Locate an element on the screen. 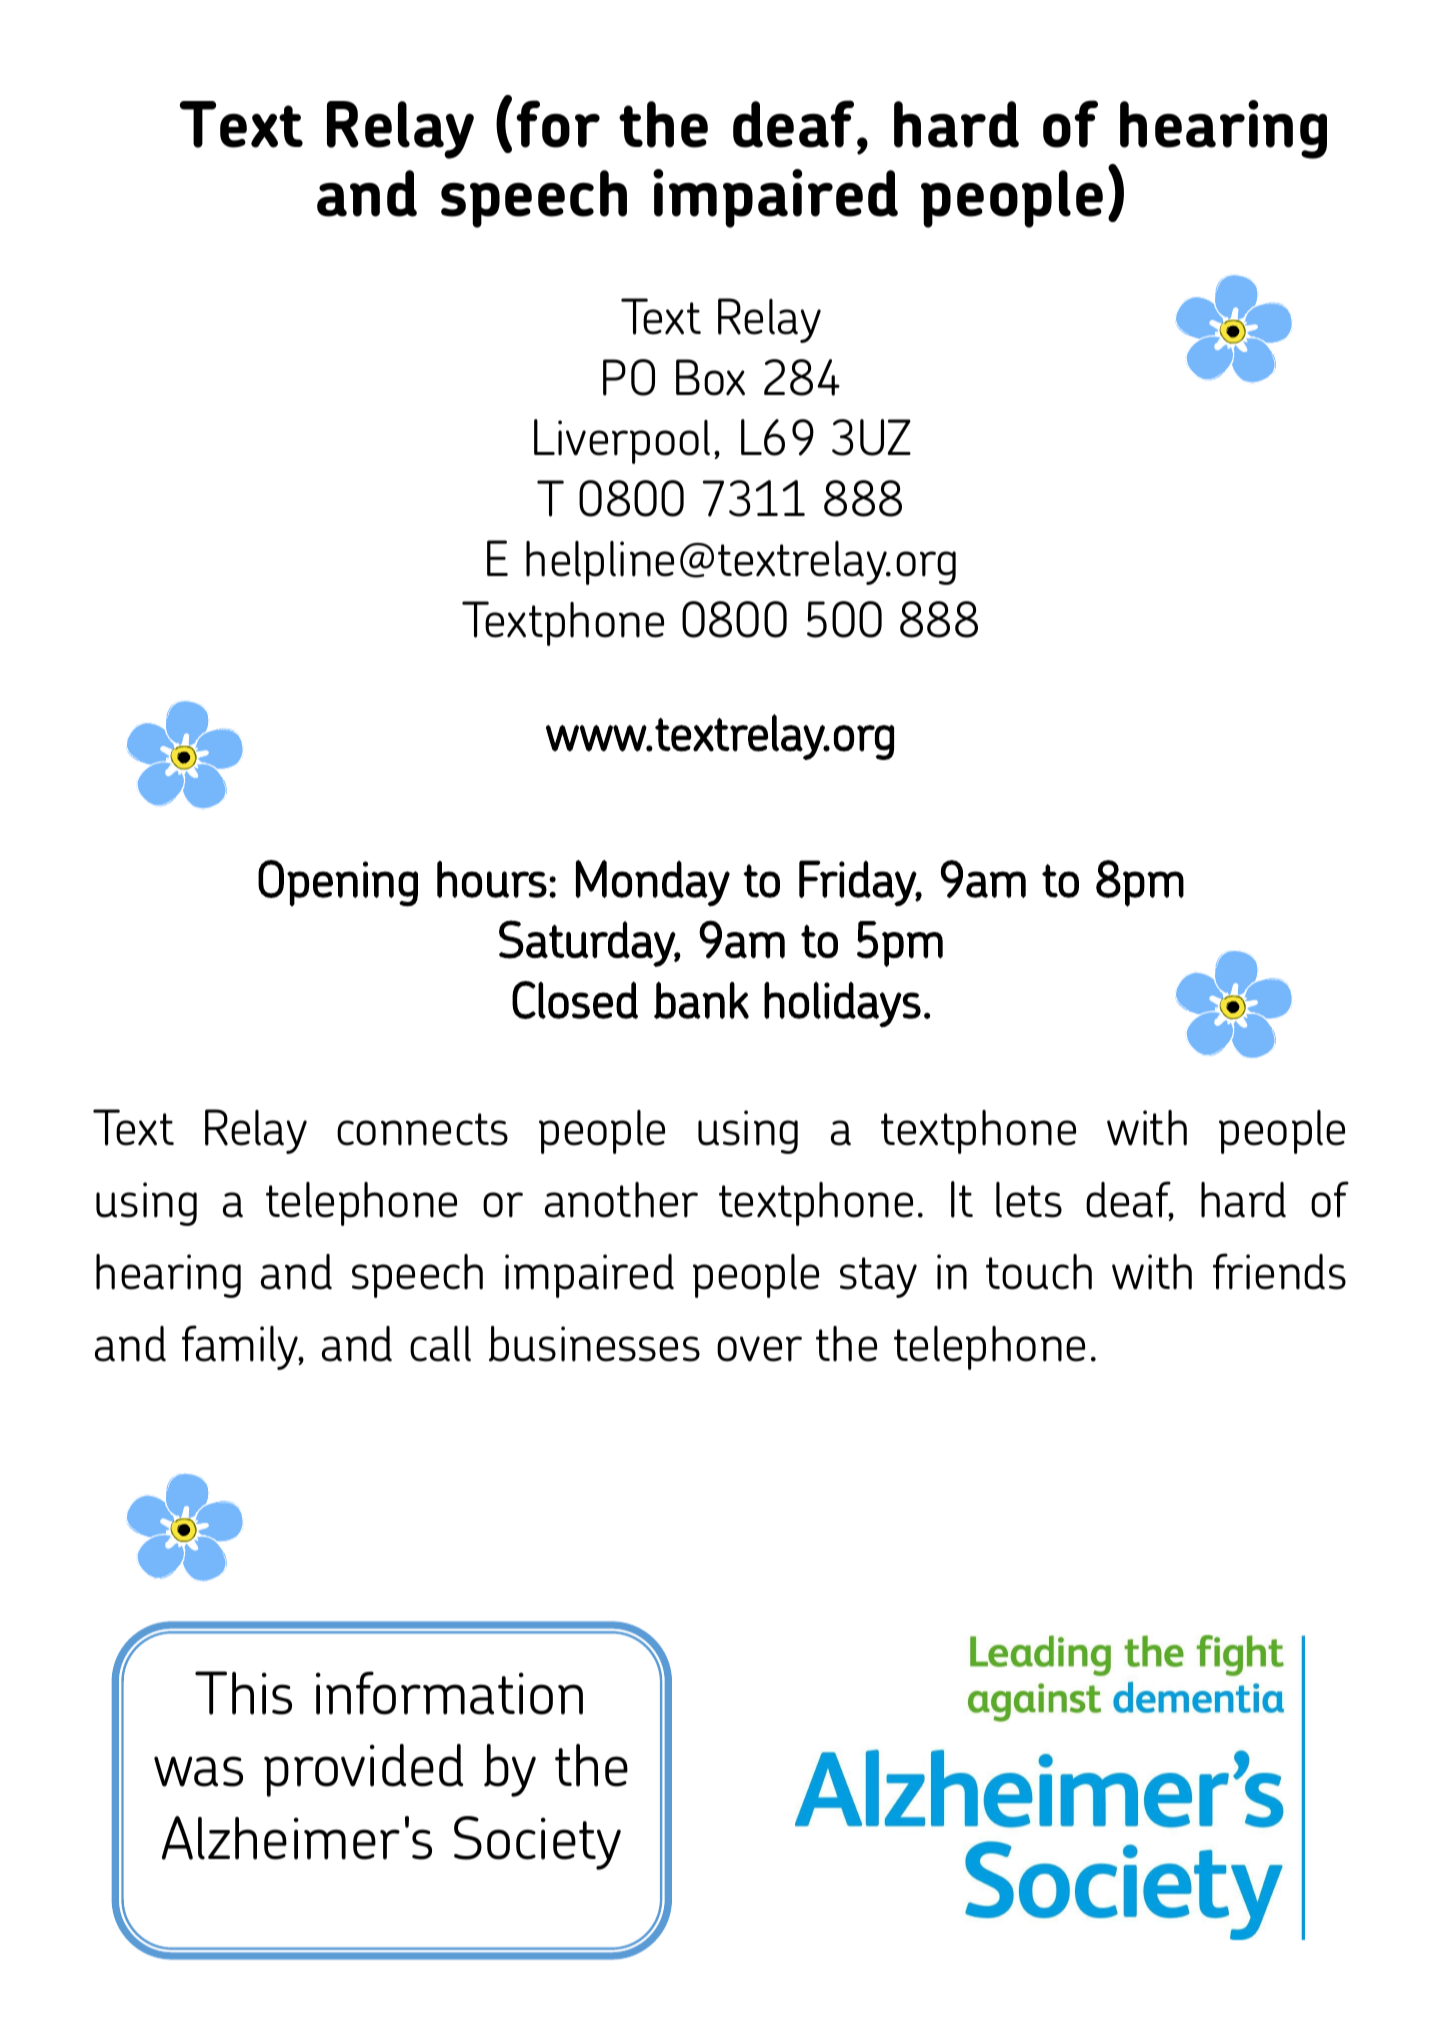 This screenshot has height=2041, width=1443. connects is located at coordinates (422, 1129).
